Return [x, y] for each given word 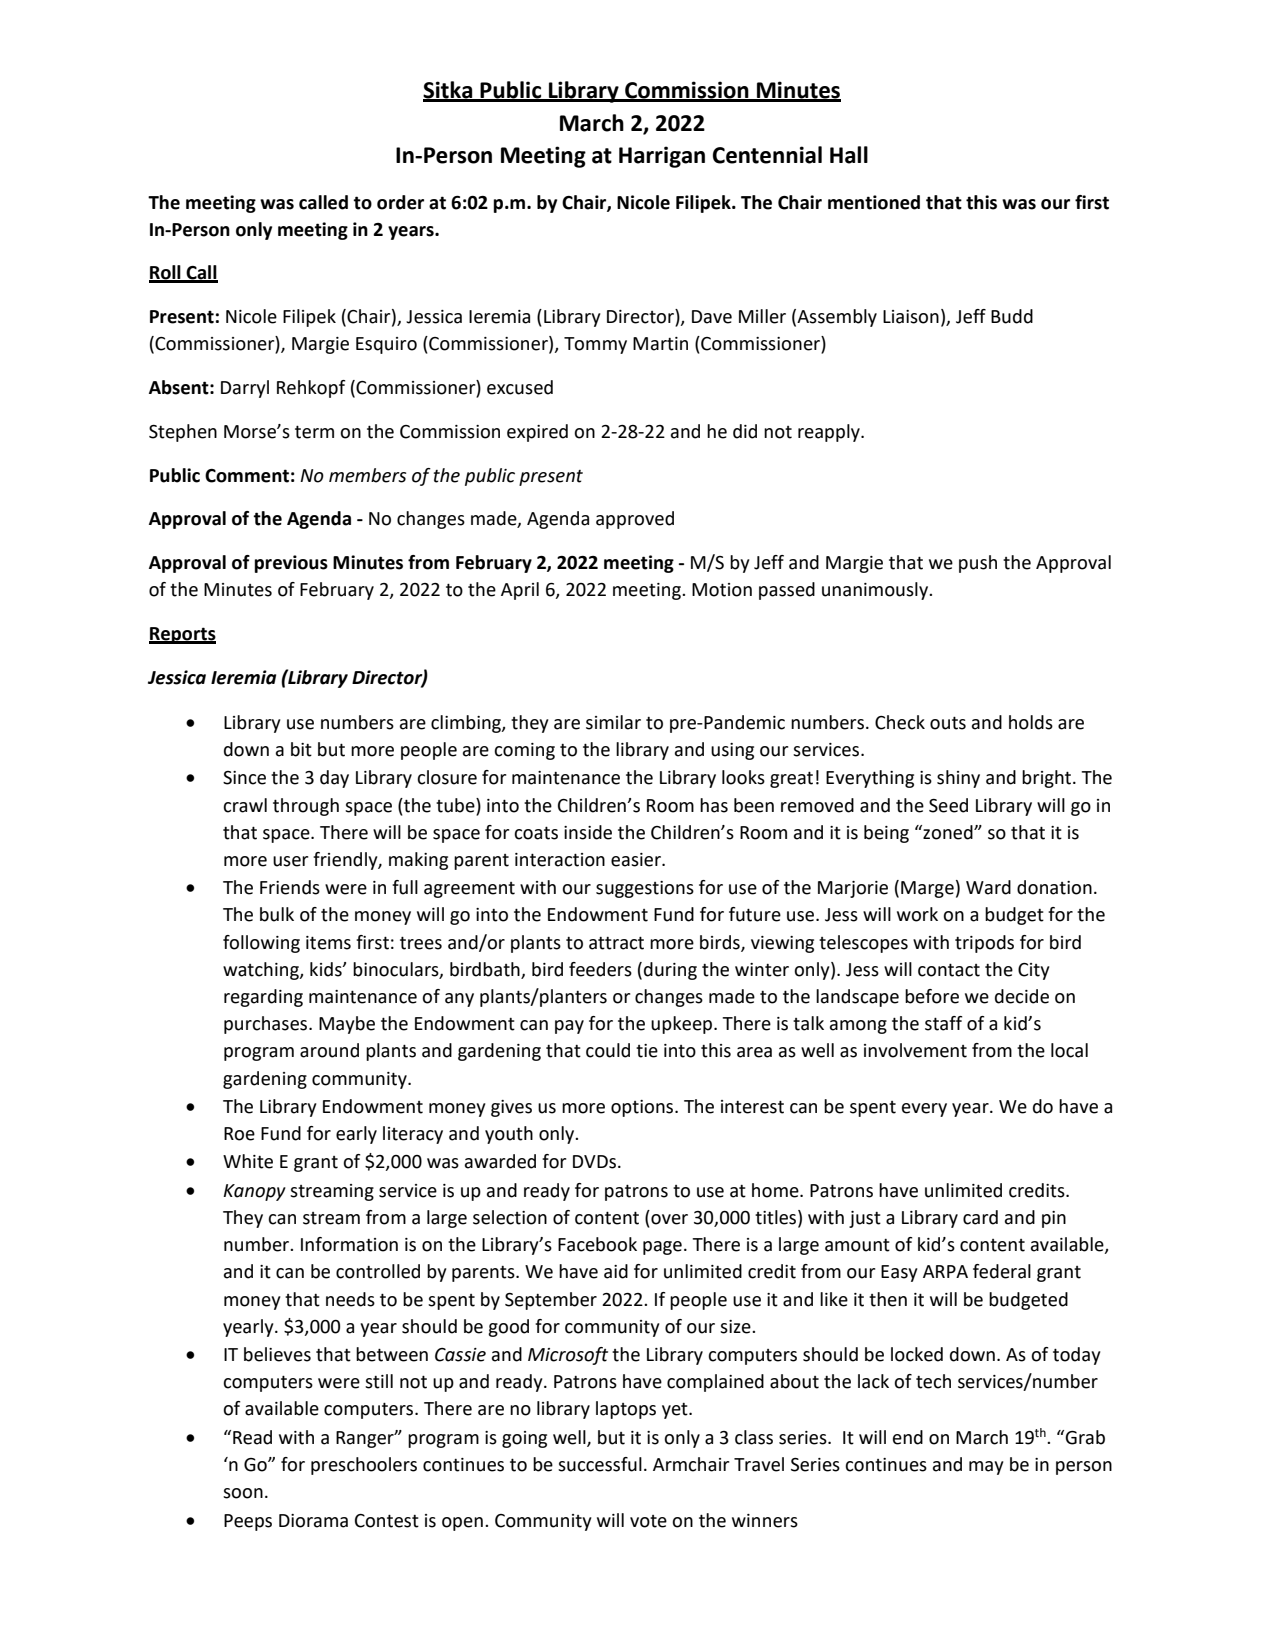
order [400, 202]
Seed [948, 805]
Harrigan [662, 157]
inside [588, 832]
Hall [849, 155]
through [306, 807]
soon [243, 1493]
